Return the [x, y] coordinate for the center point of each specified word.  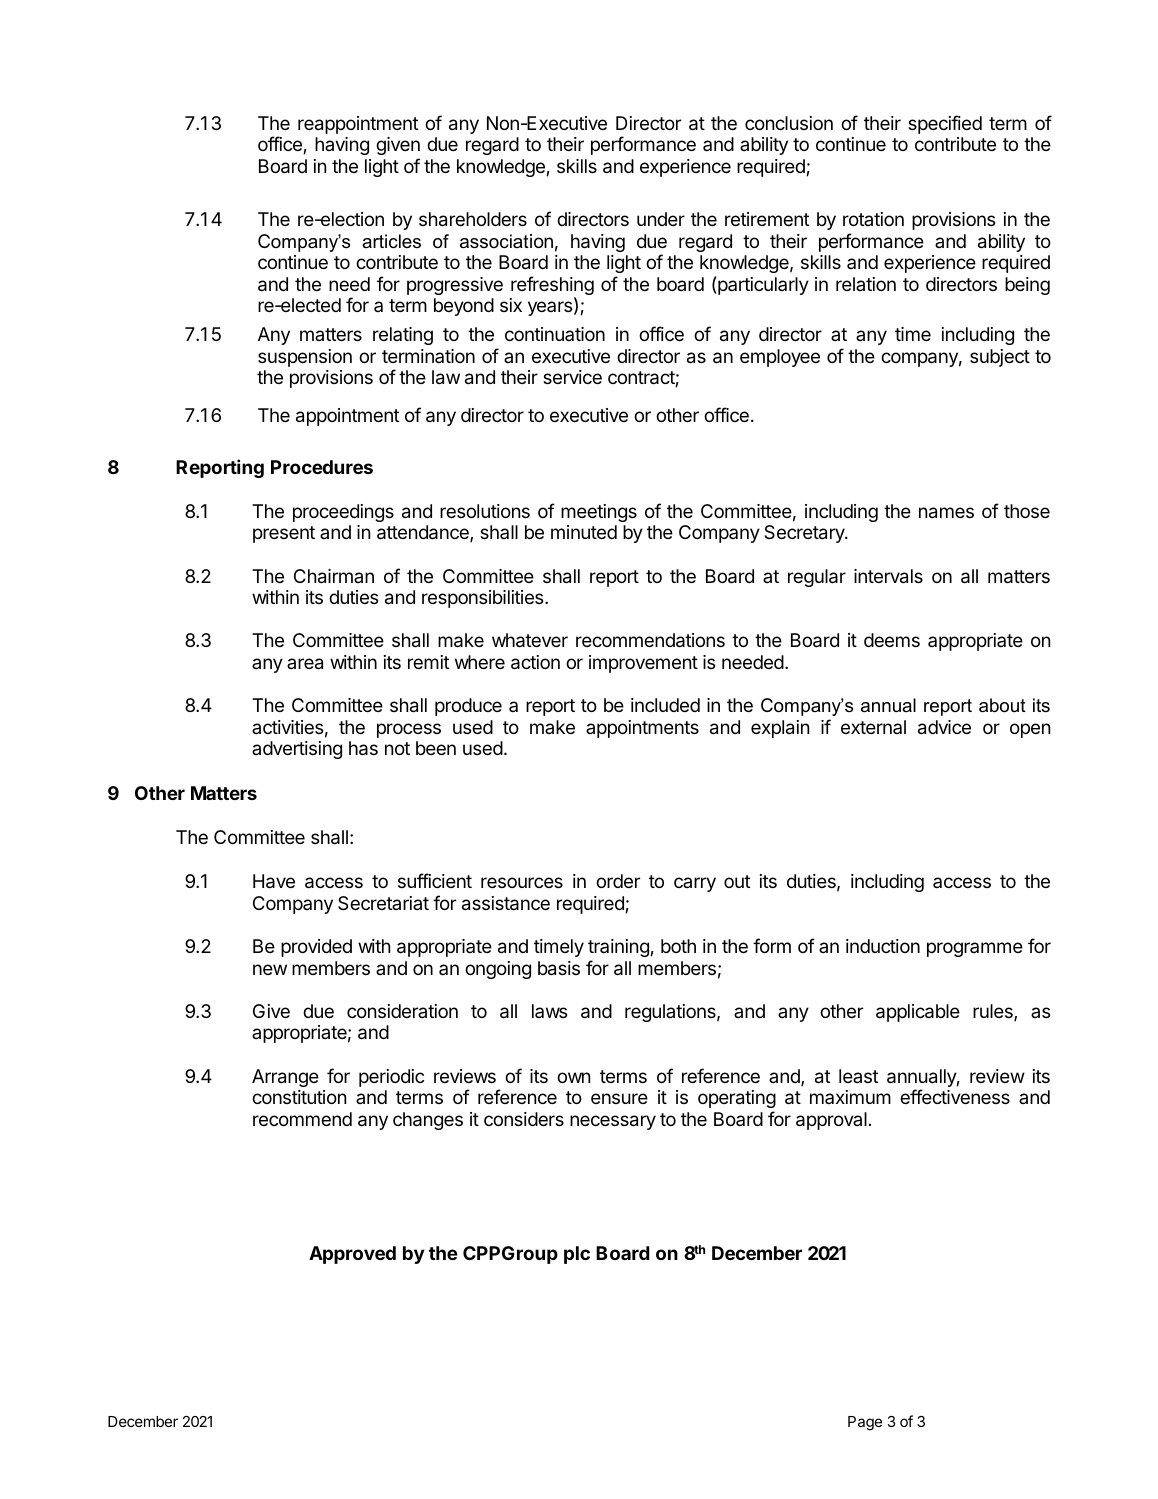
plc [577, 1255]
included [665, 705]
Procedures [322, 467]
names [946, 513]
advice [944, 727]
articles [391, 241]
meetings [599, 513]
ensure [619, 1098]
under [661, 219]
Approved [352, 1255]
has [363, 748]
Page [865, 1423]
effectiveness [955, 1096]
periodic [391, 1078]
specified [945, 124]
